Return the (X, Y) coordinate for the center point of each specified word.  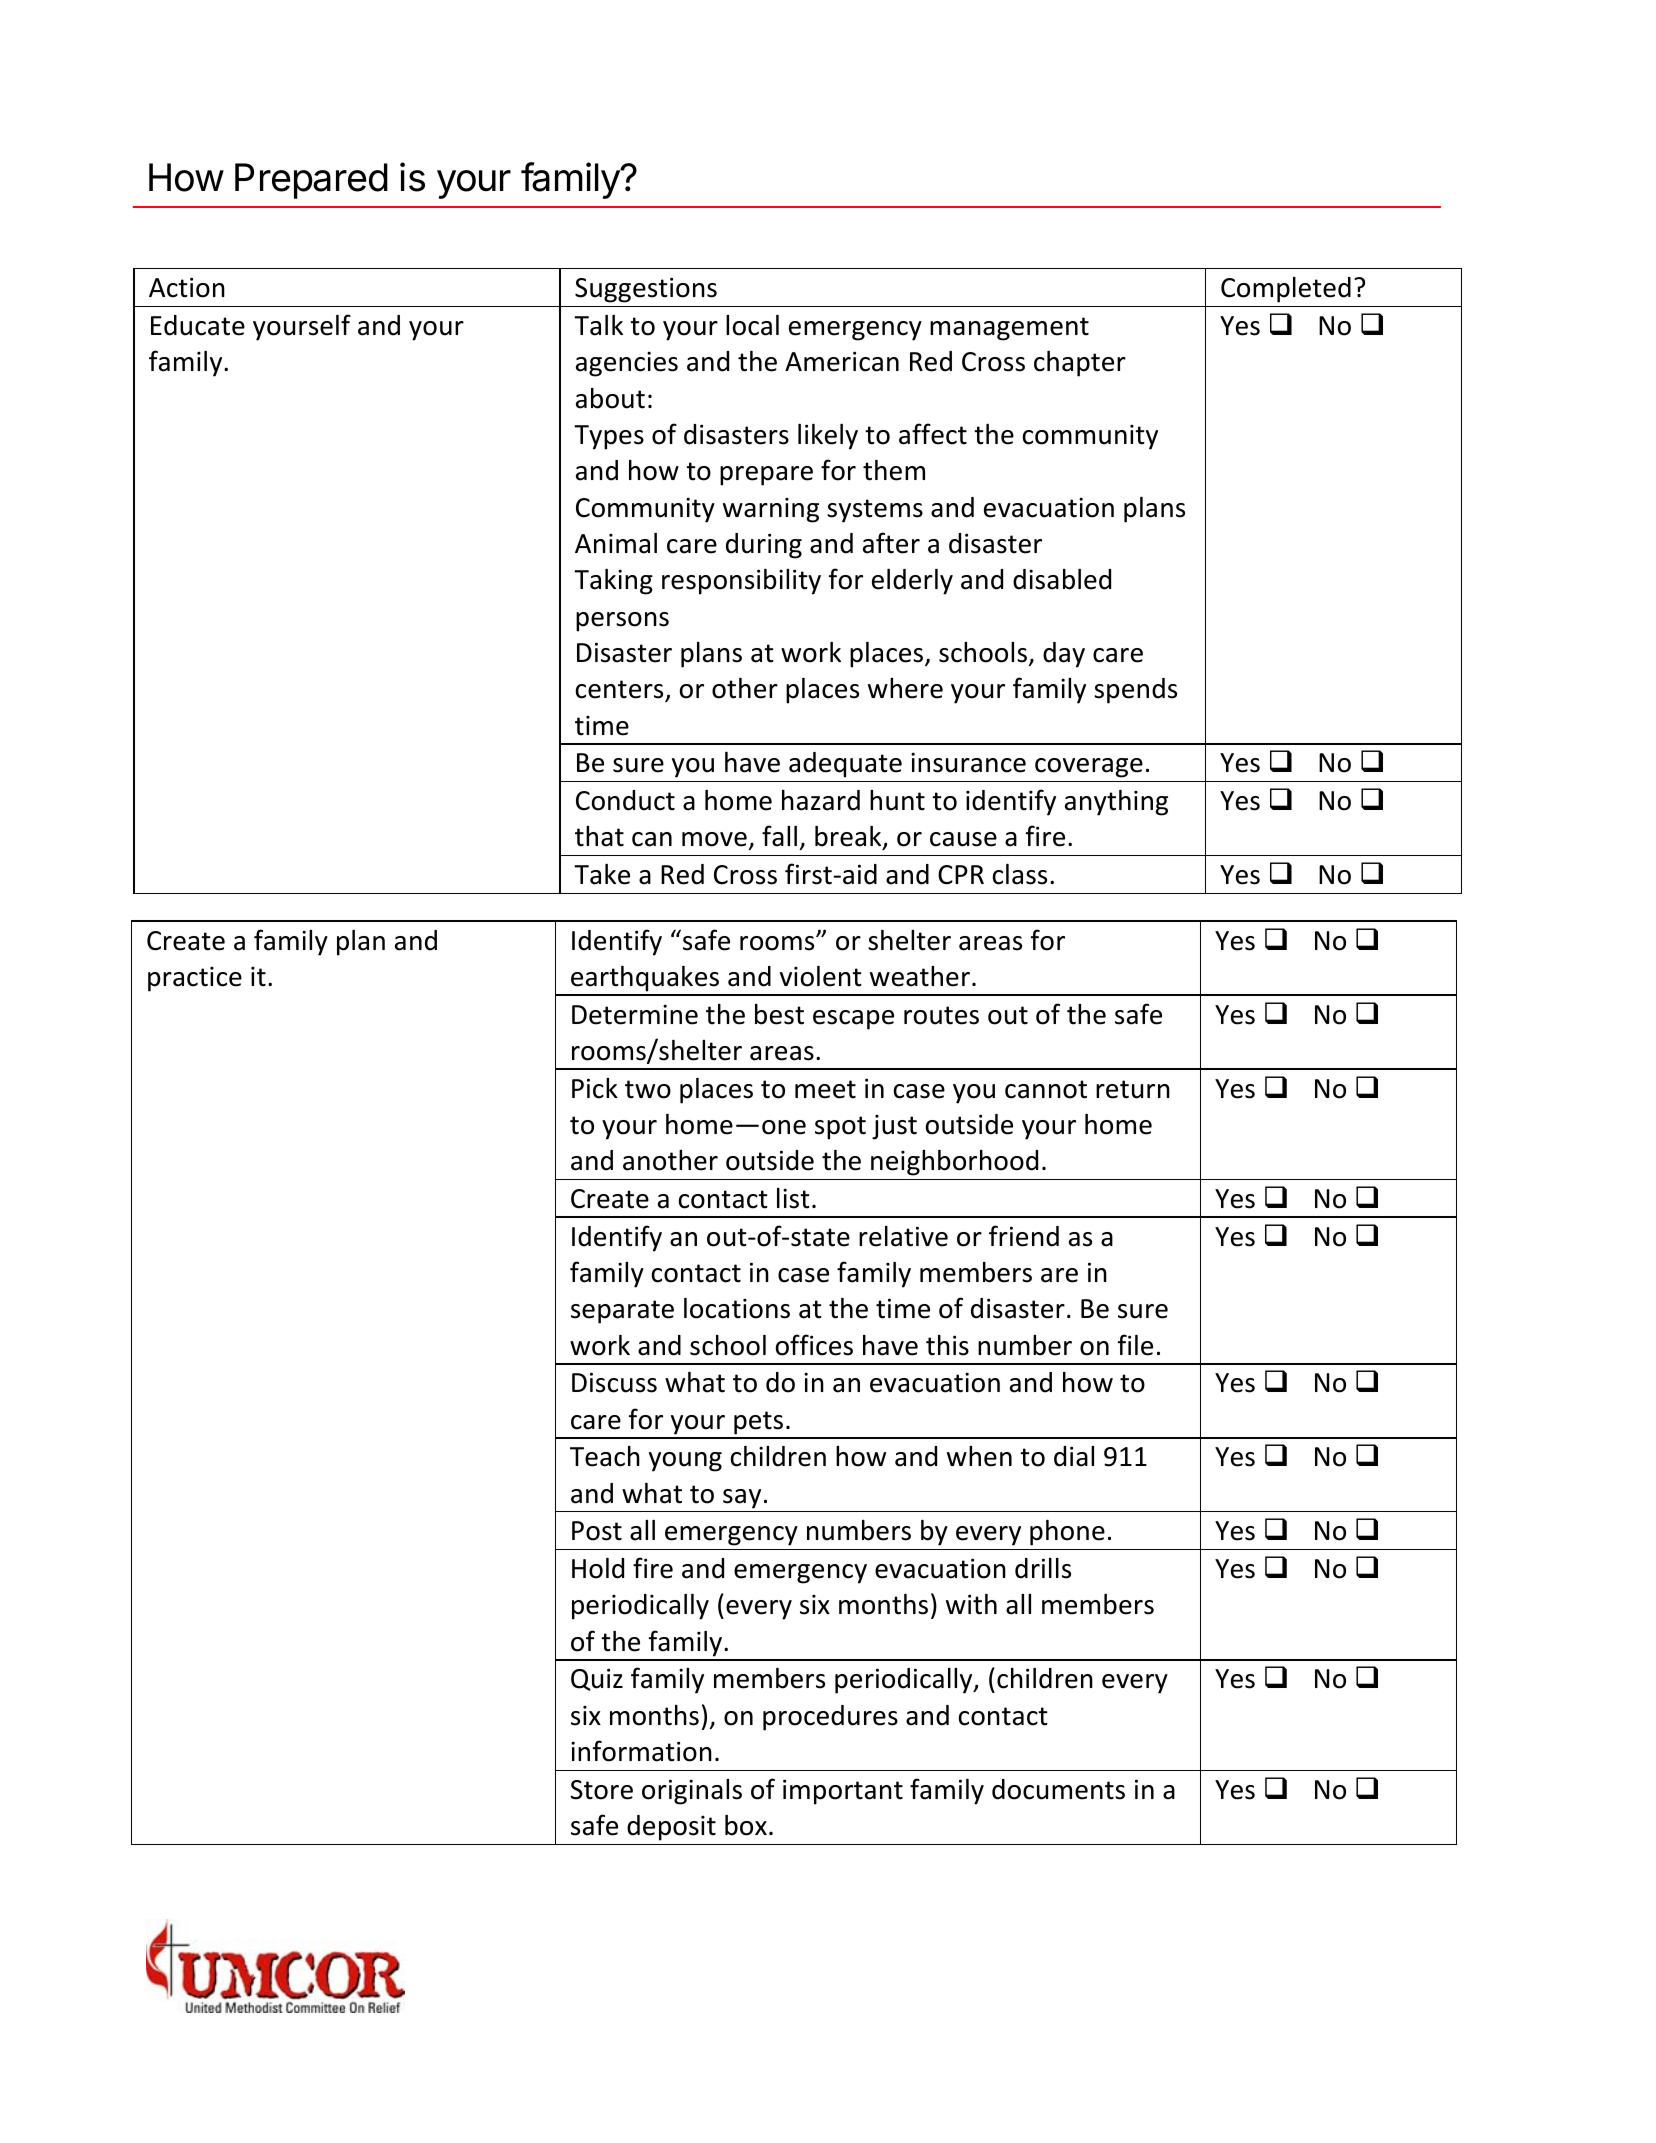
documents (1058, 1789)
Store (601, 1790)
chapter (1080, 364)
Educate (198, 325)
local (752, 325)
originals (692, 1792)
